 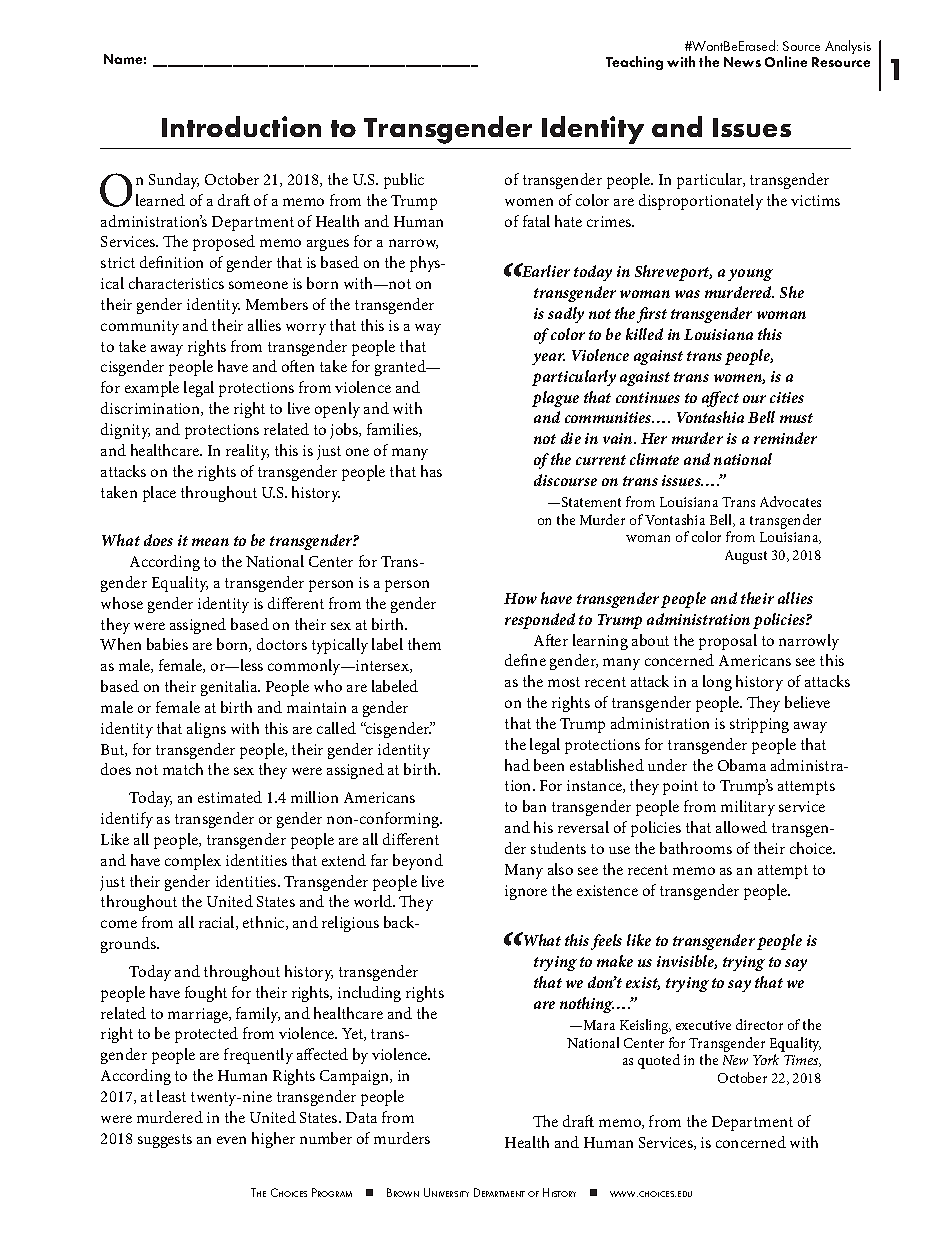 What do you see at coordinates (517, 765) in the document?
I see `had` at bounding box center [517, 765].
